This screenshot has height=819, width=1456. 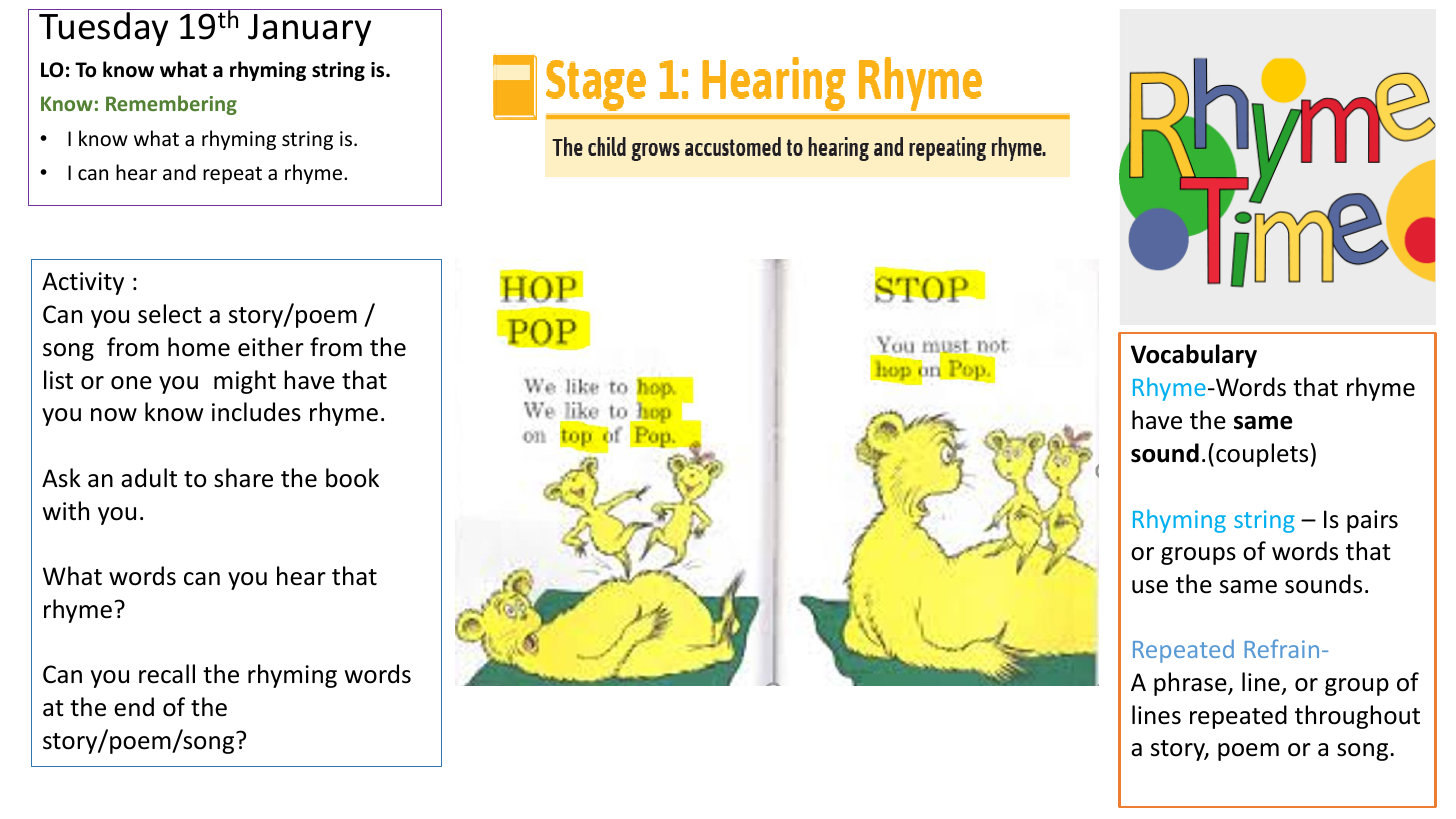 I want to click on book, so click(x=352, y=478).
